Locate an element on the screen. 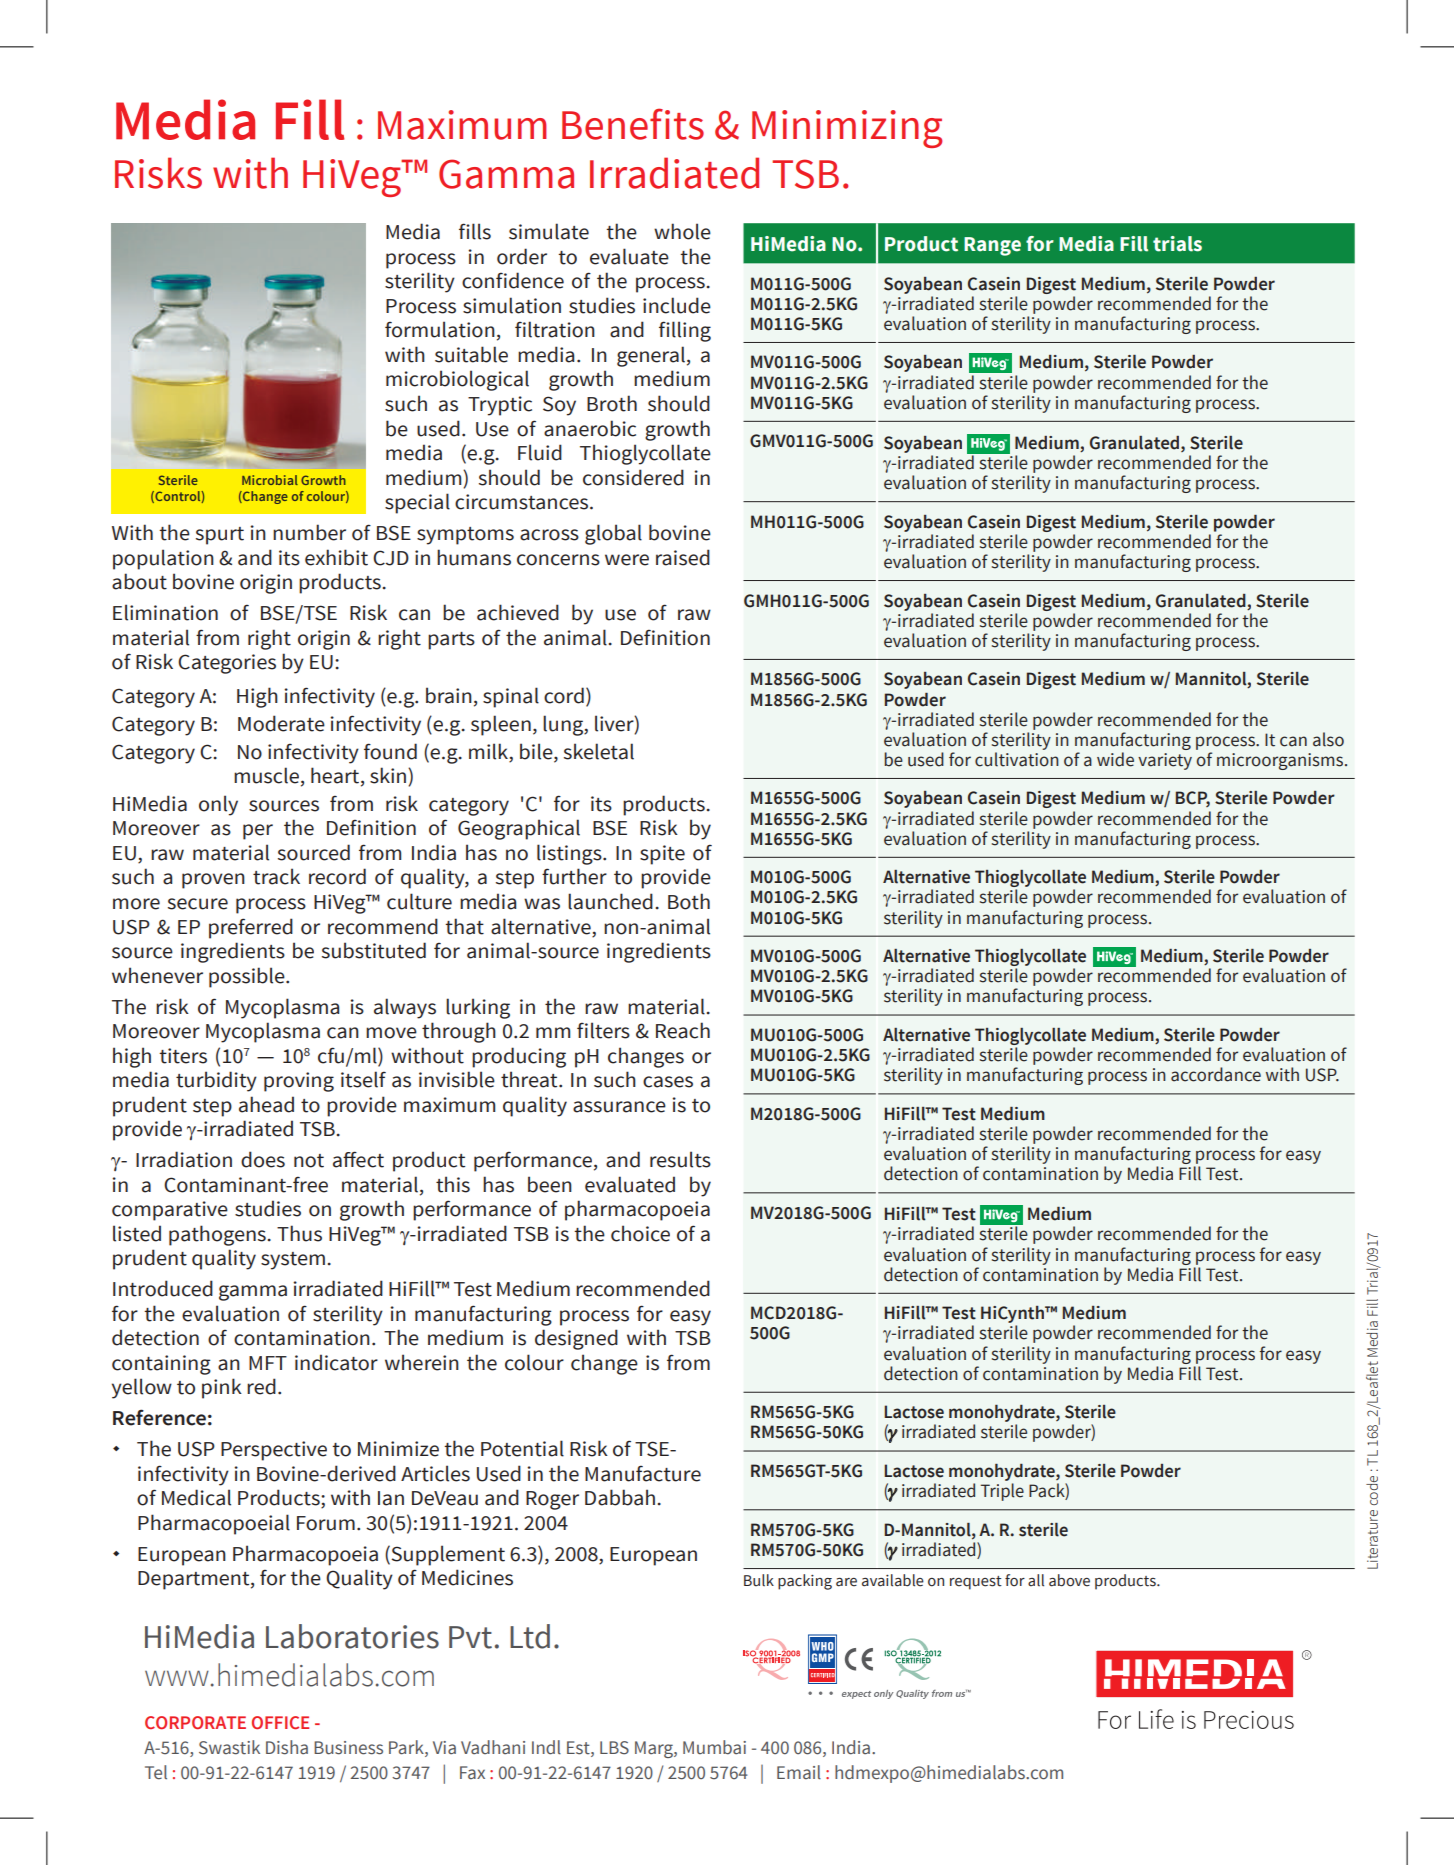  above is located at coordinates (1069, 1580).
